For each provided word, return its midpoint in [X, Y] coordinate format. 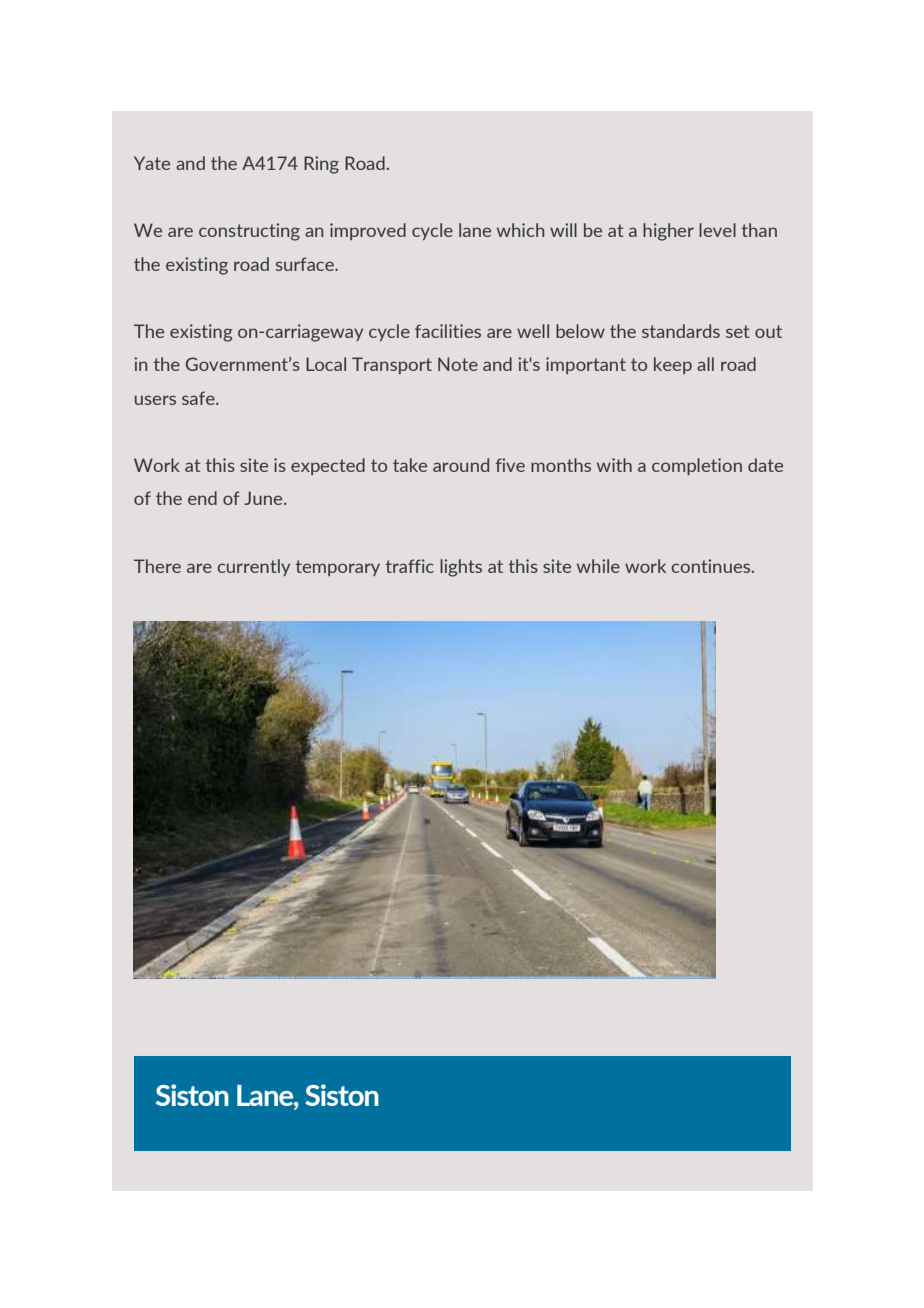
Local [326, 364]
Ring [321, 165]
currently [253, 567]
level [717, 230]
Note [458, 364]
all [705, 364]
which [520, 230]
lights [461, 568]
